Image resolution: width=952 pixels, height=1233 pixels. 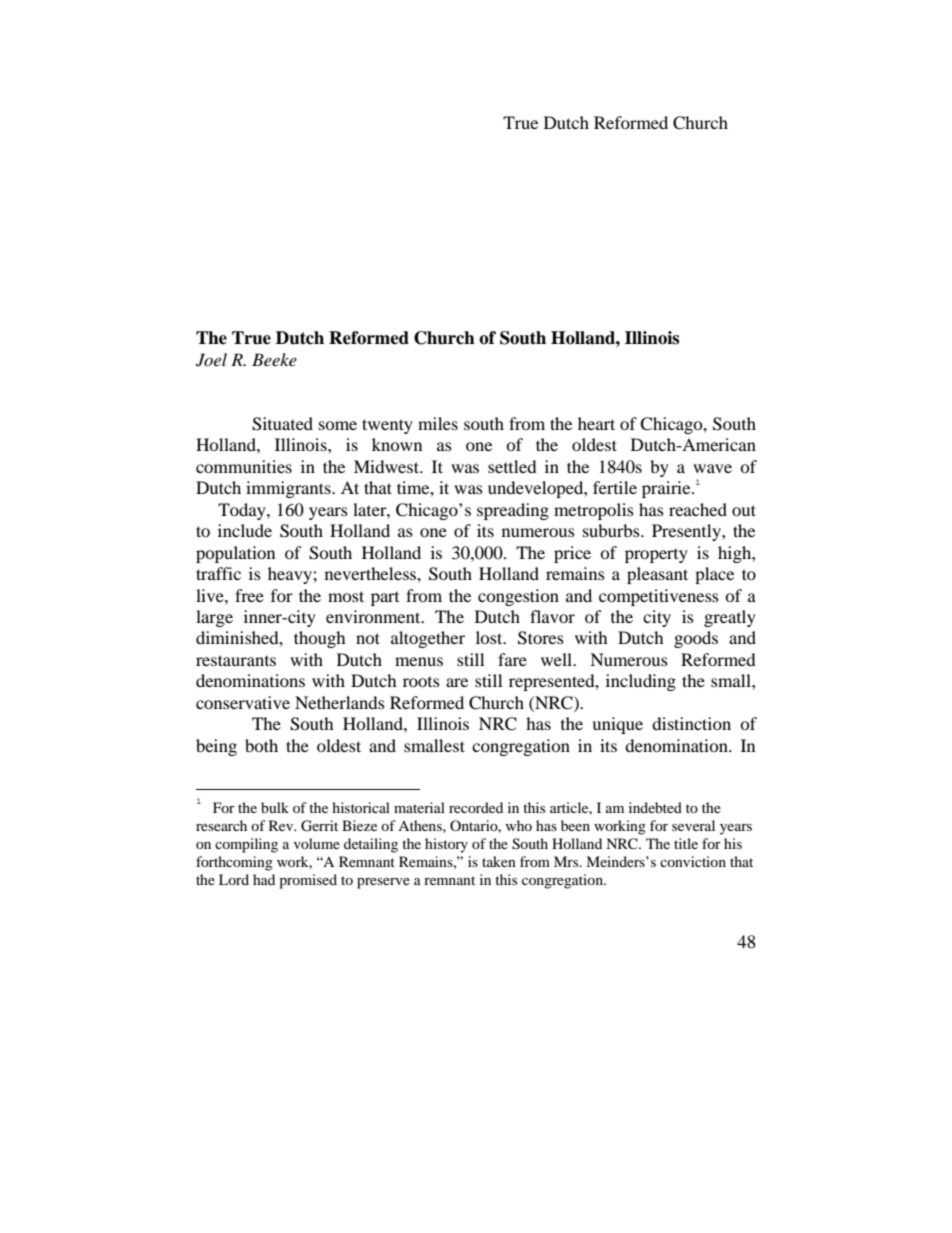 I want to click on free, so click(x=249, y=595).
